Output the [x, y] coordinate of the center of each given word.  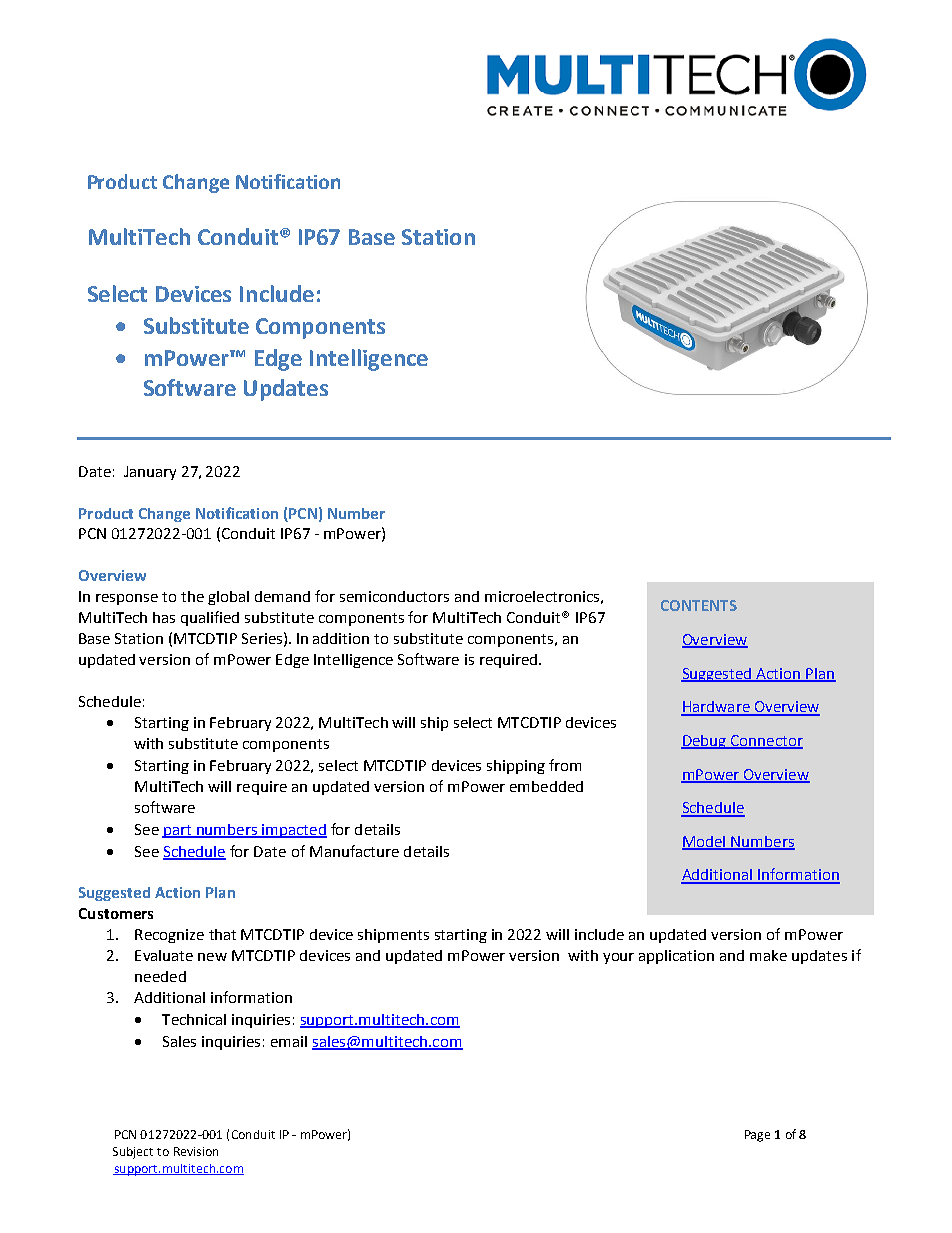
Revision [196, 1151]
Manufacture [354, 851]
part [178, 831]
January [150, 473]
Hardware [716, 708]
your [618, 958]
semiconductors [394, 596]
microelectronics [542, 596]
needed [160, 976]
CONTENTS [699, 605]
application [676, 957]
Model [705, 842]
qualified [210, 618]
